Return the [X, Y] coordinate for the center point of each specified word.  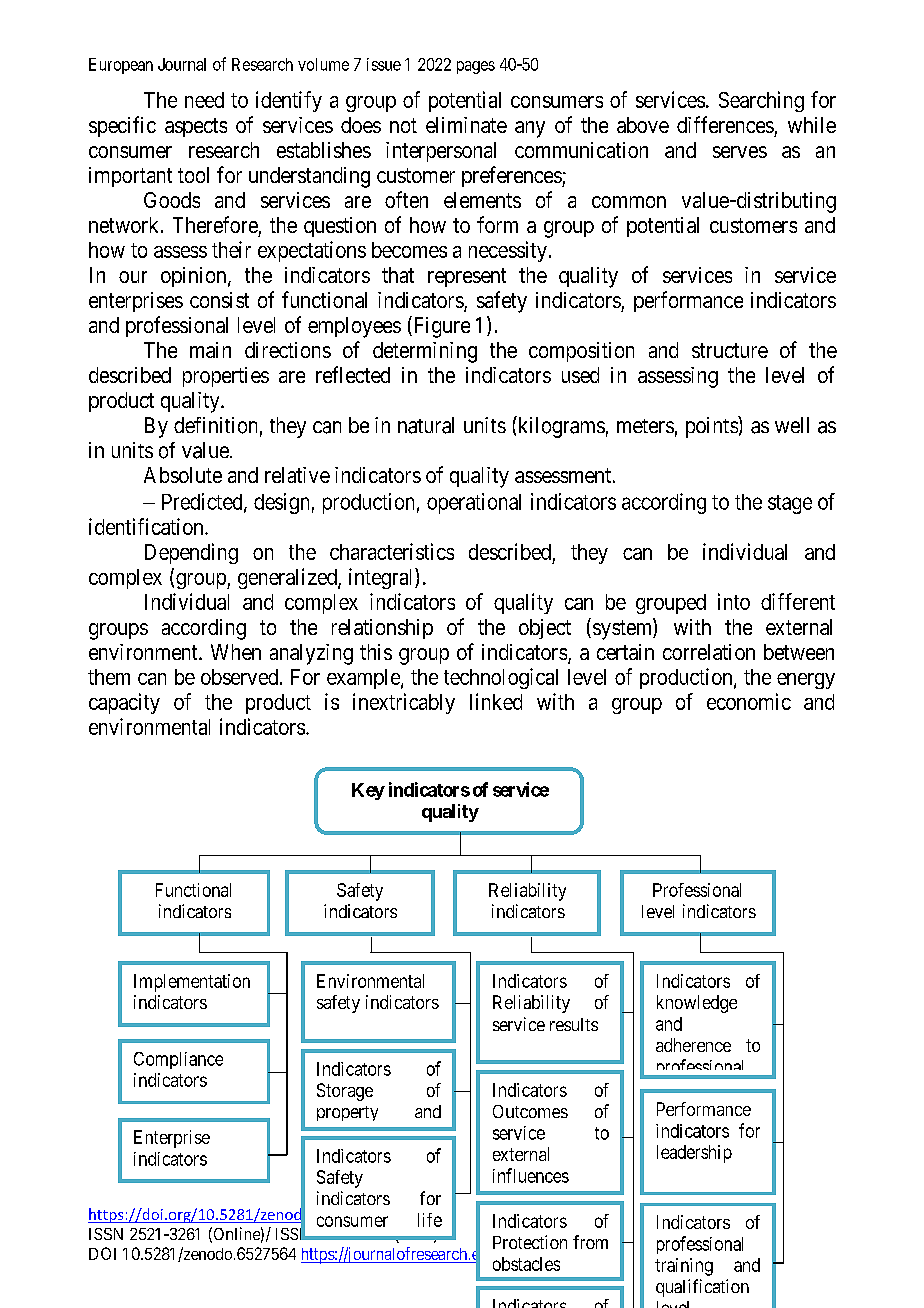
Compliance [178, 1060]
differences [725, 124]
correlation [709, 652]
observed [241, 677]
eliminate [466, 125]
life [430, 1220]
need [204, 100]
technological [501, 678]
